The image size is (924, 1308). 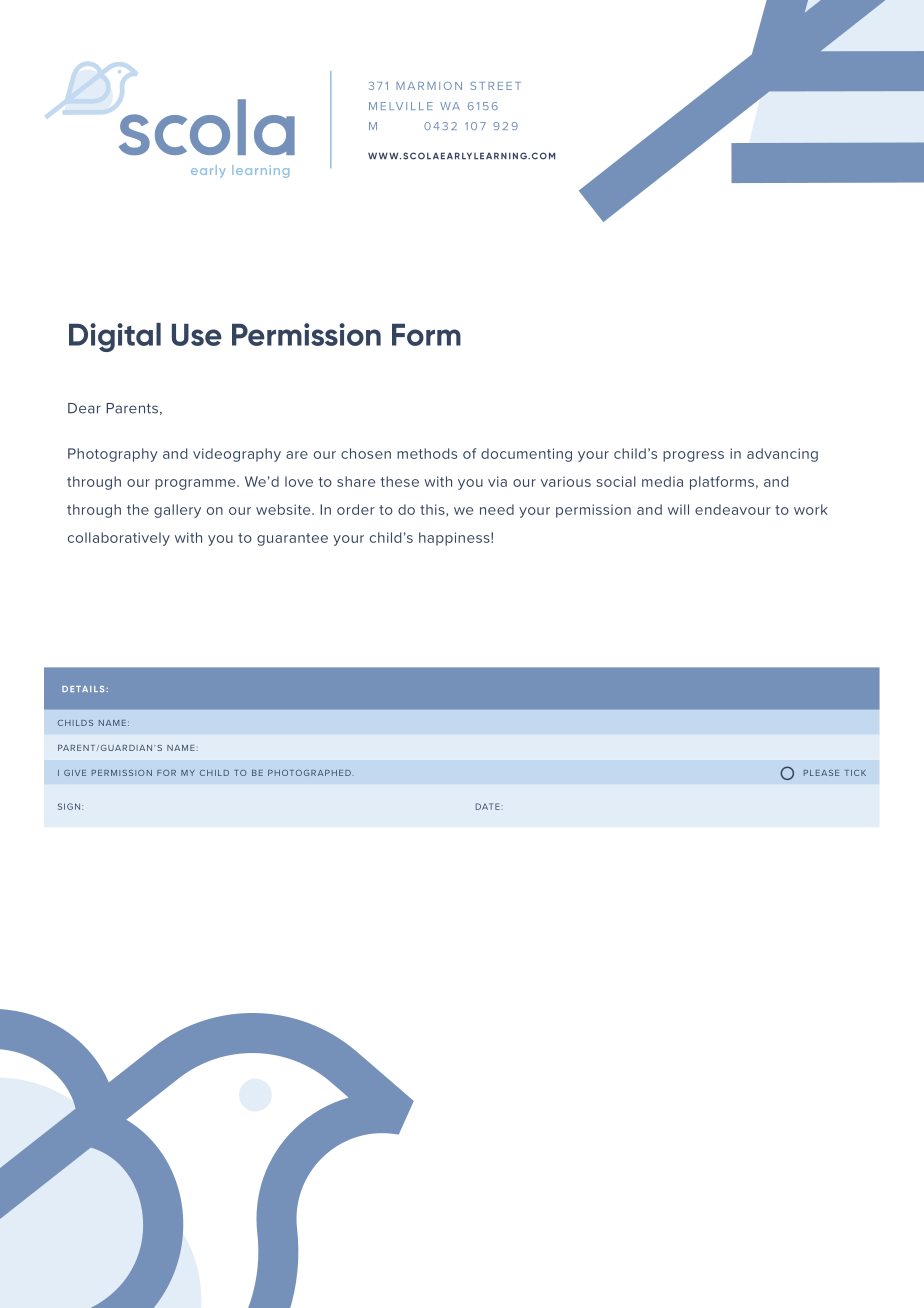 I want to click on gallery, so click(x=177, y=511).
